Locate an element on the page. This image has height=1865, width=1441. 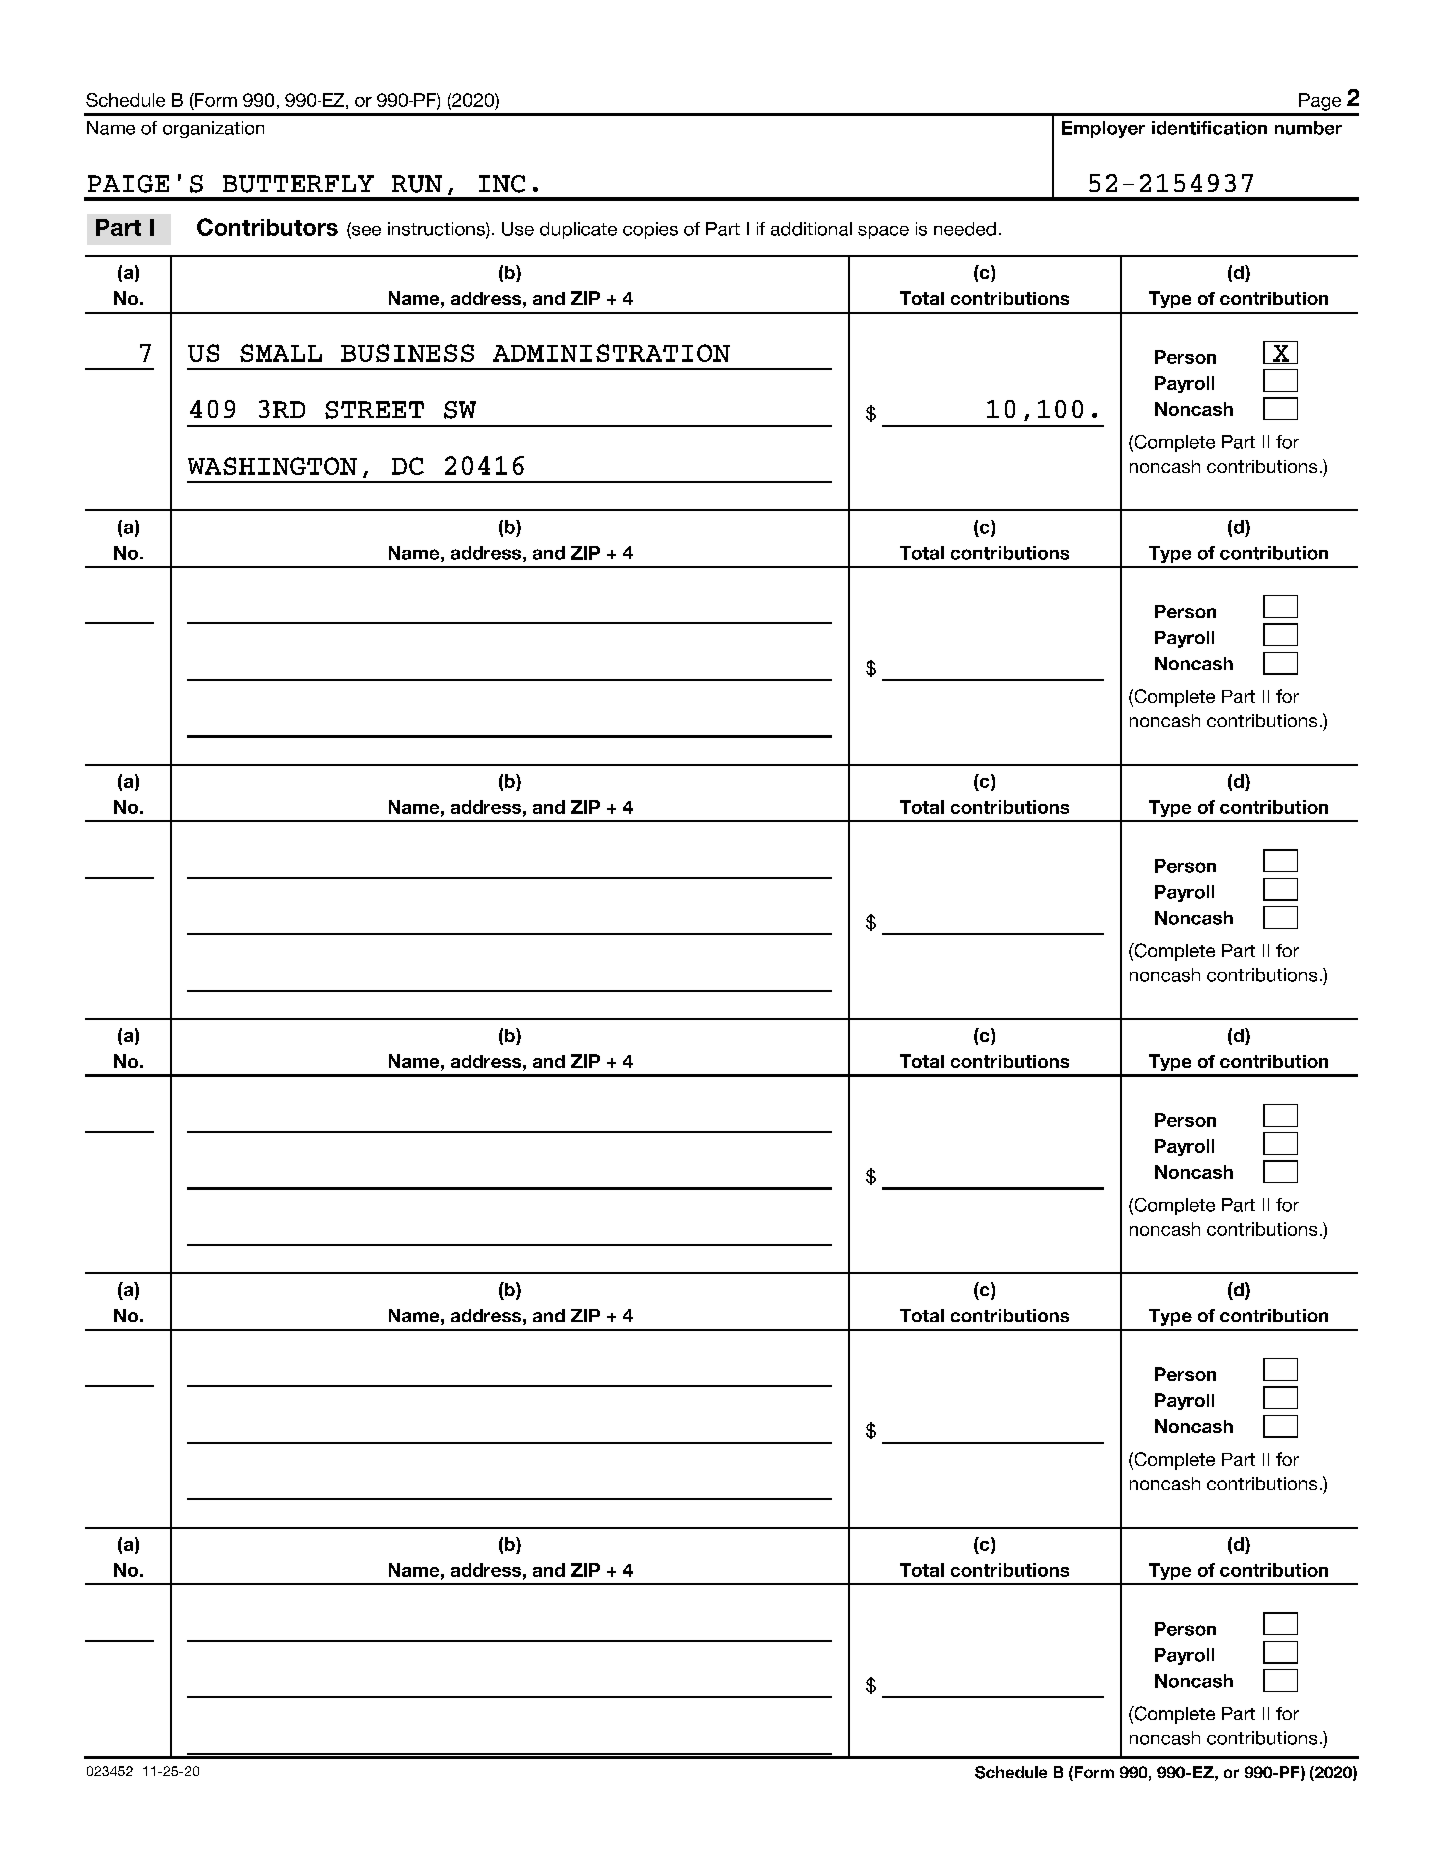
identification is located at coordinates (1209, 128).
